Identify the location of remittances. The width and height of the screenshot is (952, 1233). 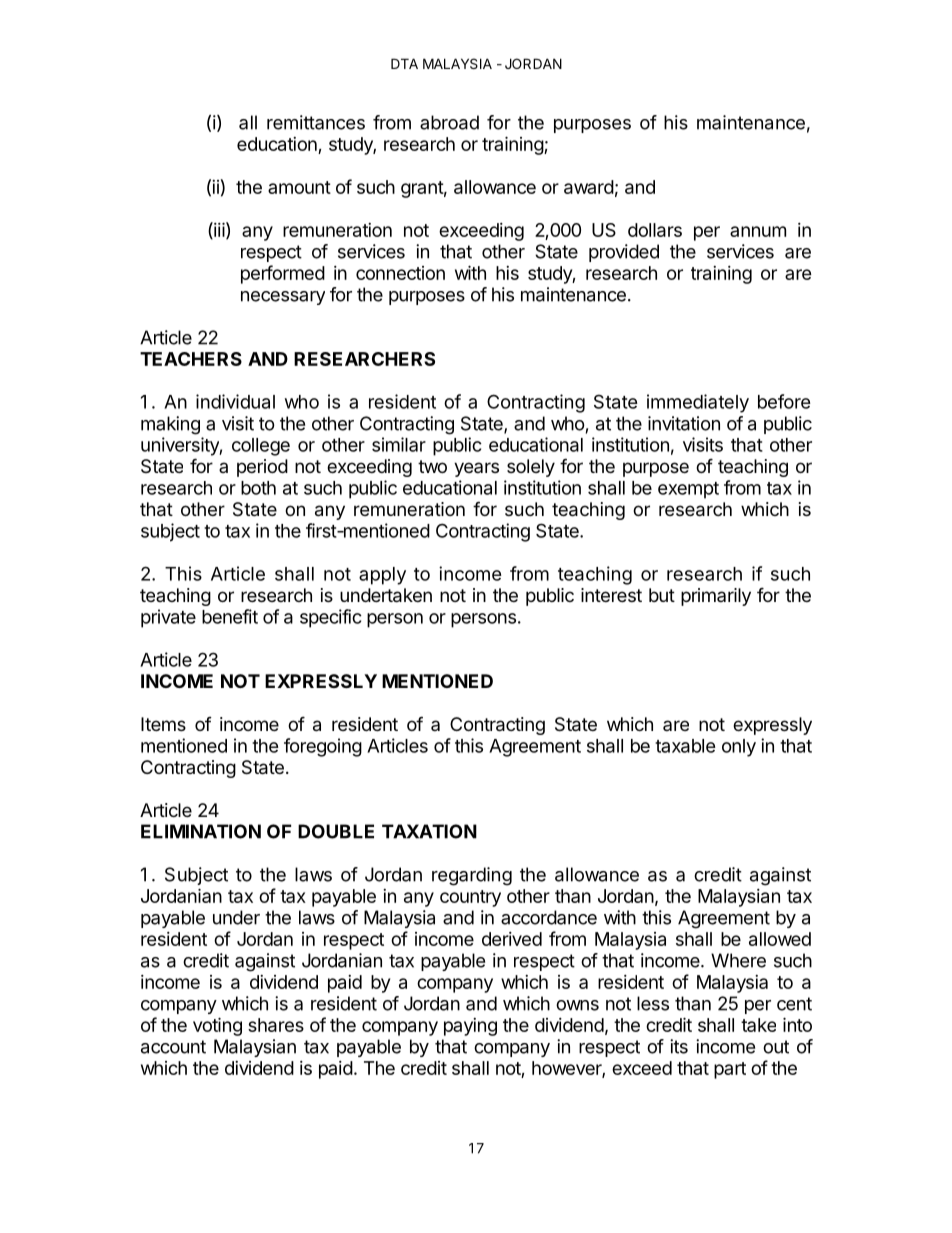
(316, 122).
